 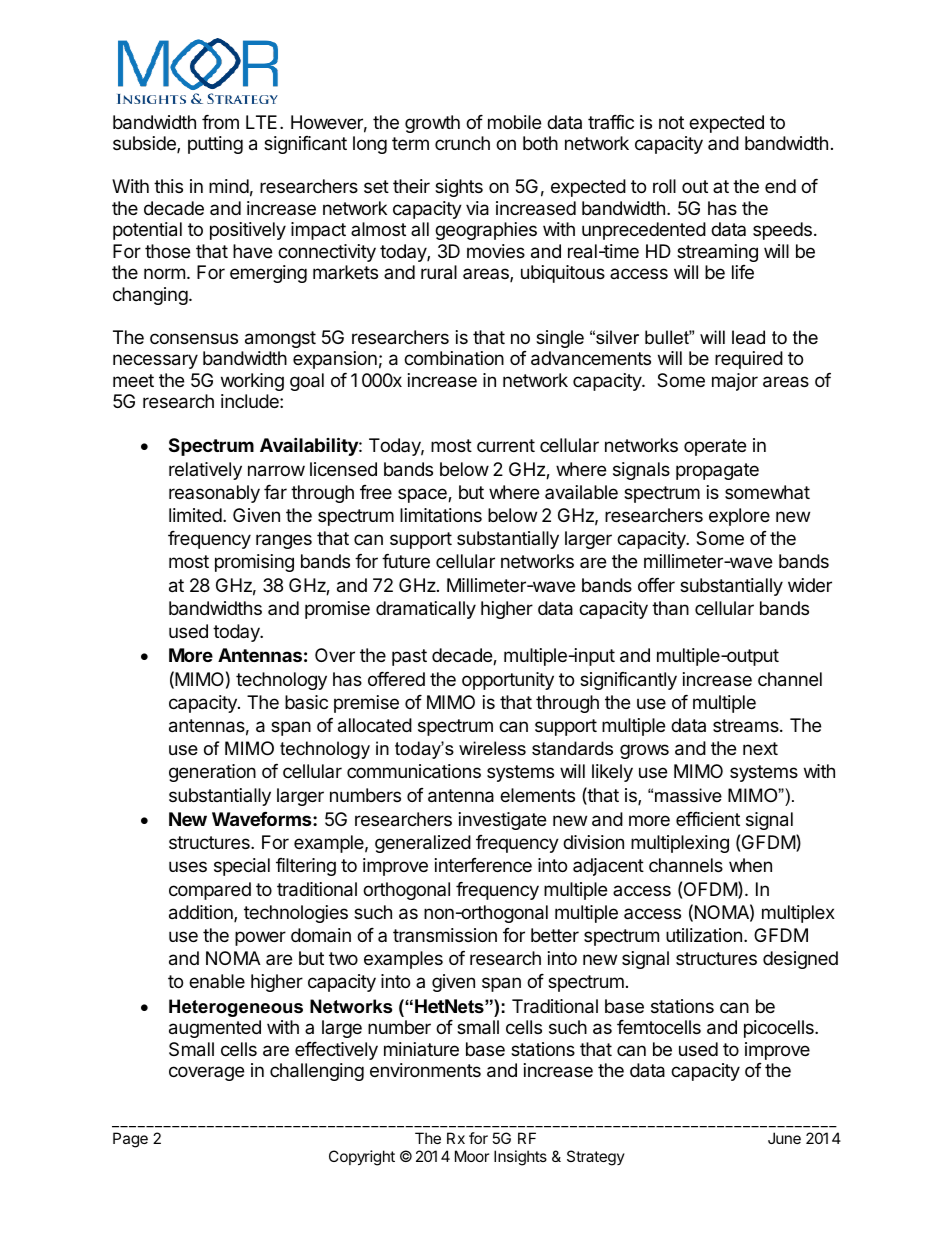 What do you see at coordinates (215, 145) in the screenshot?
I see `putting` at bounding box center [215, 145].
